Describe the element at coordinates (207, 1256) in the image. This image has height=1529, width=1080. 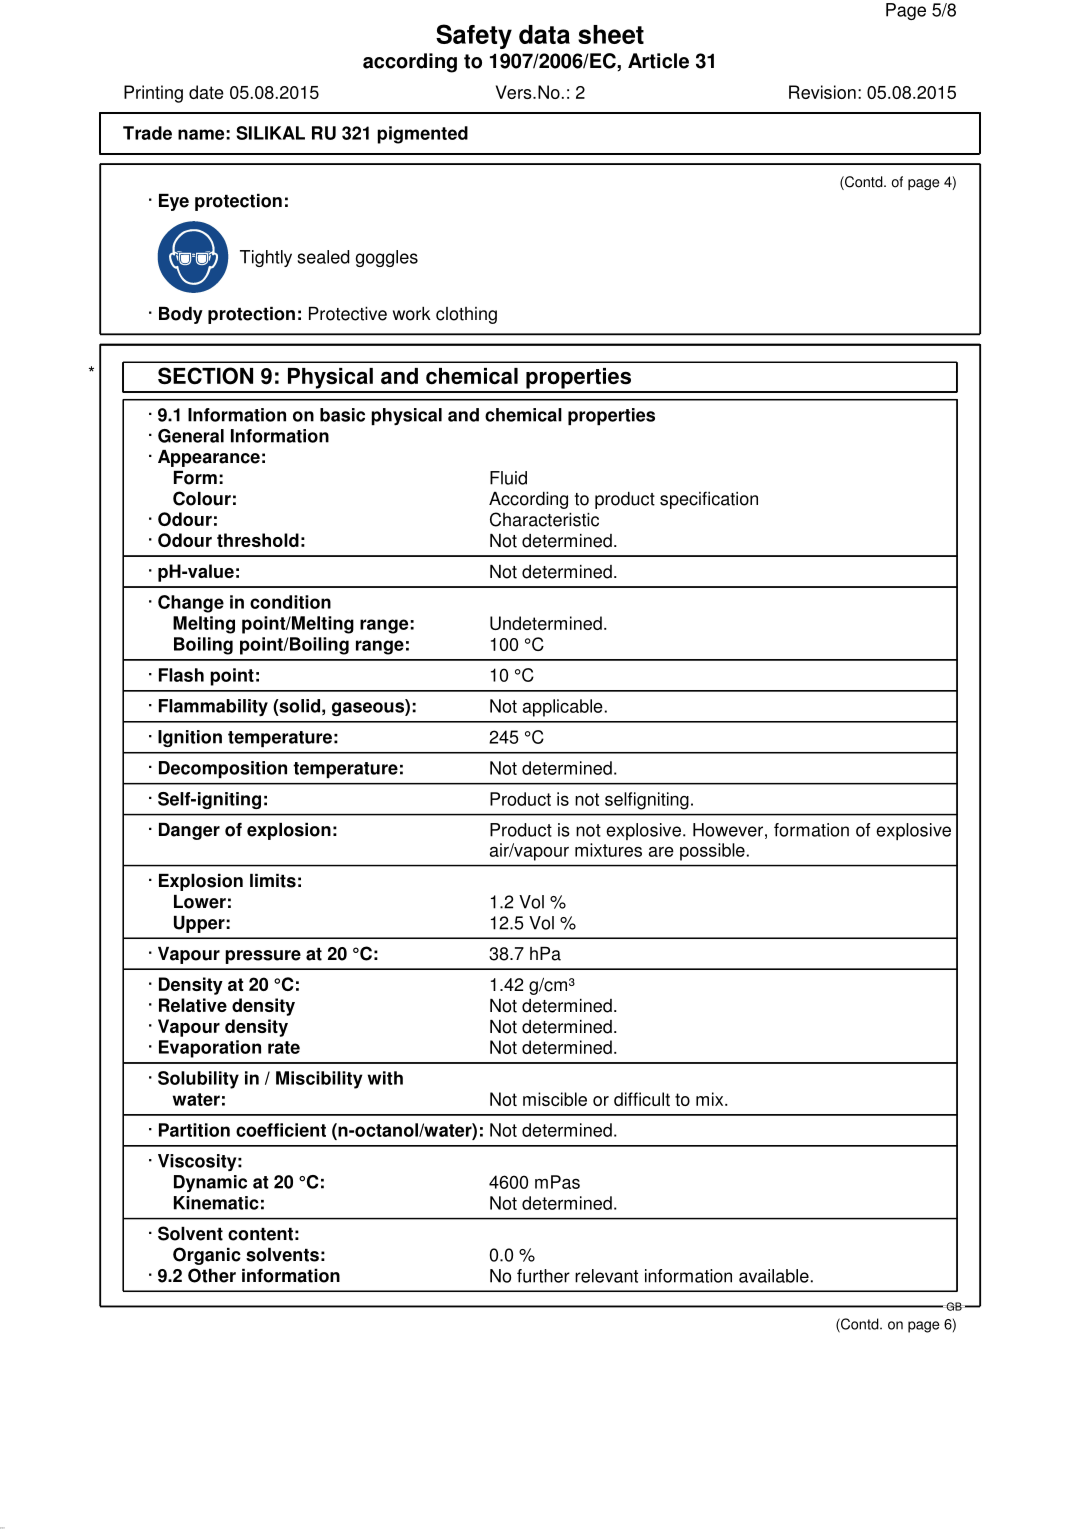
I see `Organic` at that location.
